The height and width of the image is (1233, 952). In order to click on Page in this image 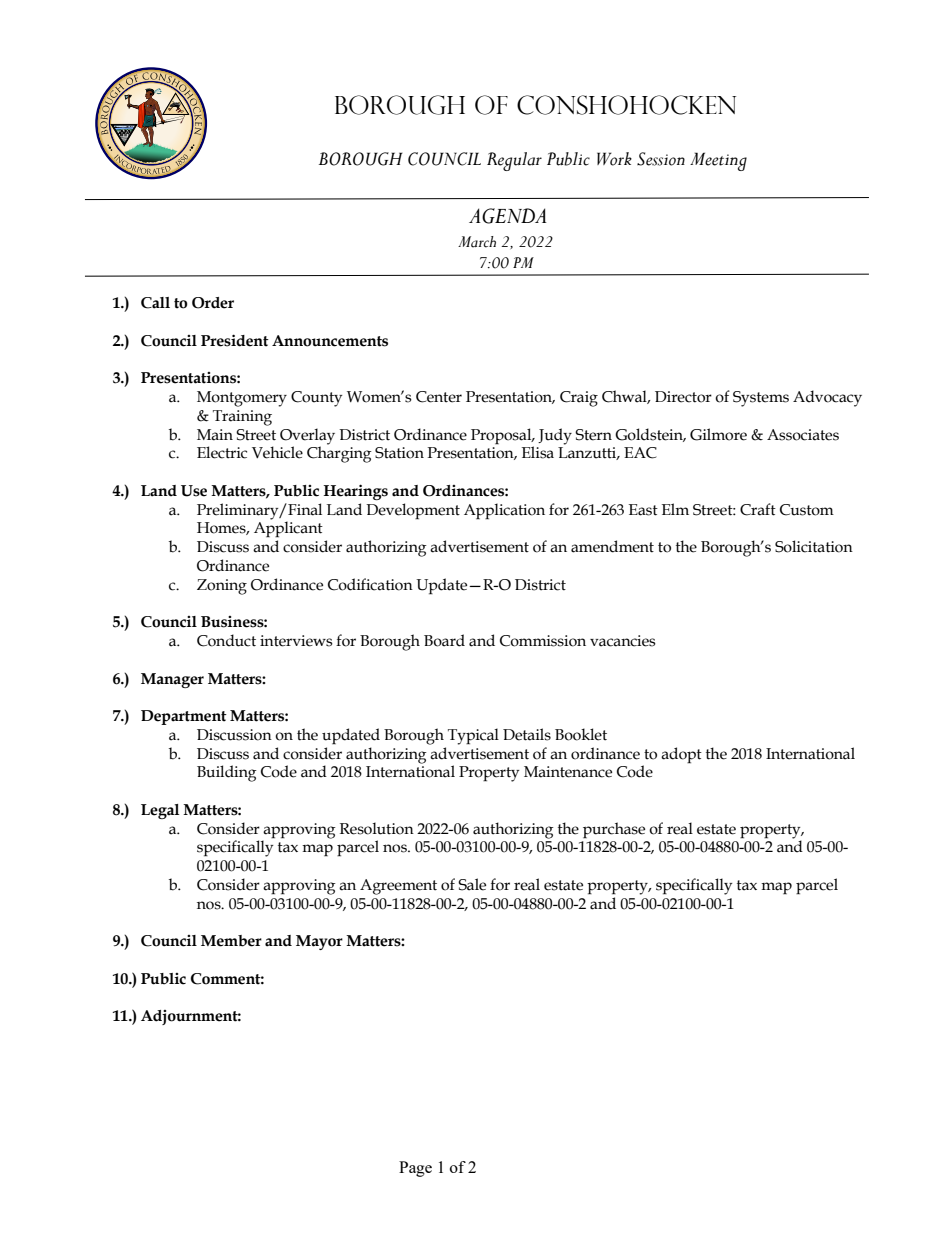, I will do `click(415, 1169)`.
